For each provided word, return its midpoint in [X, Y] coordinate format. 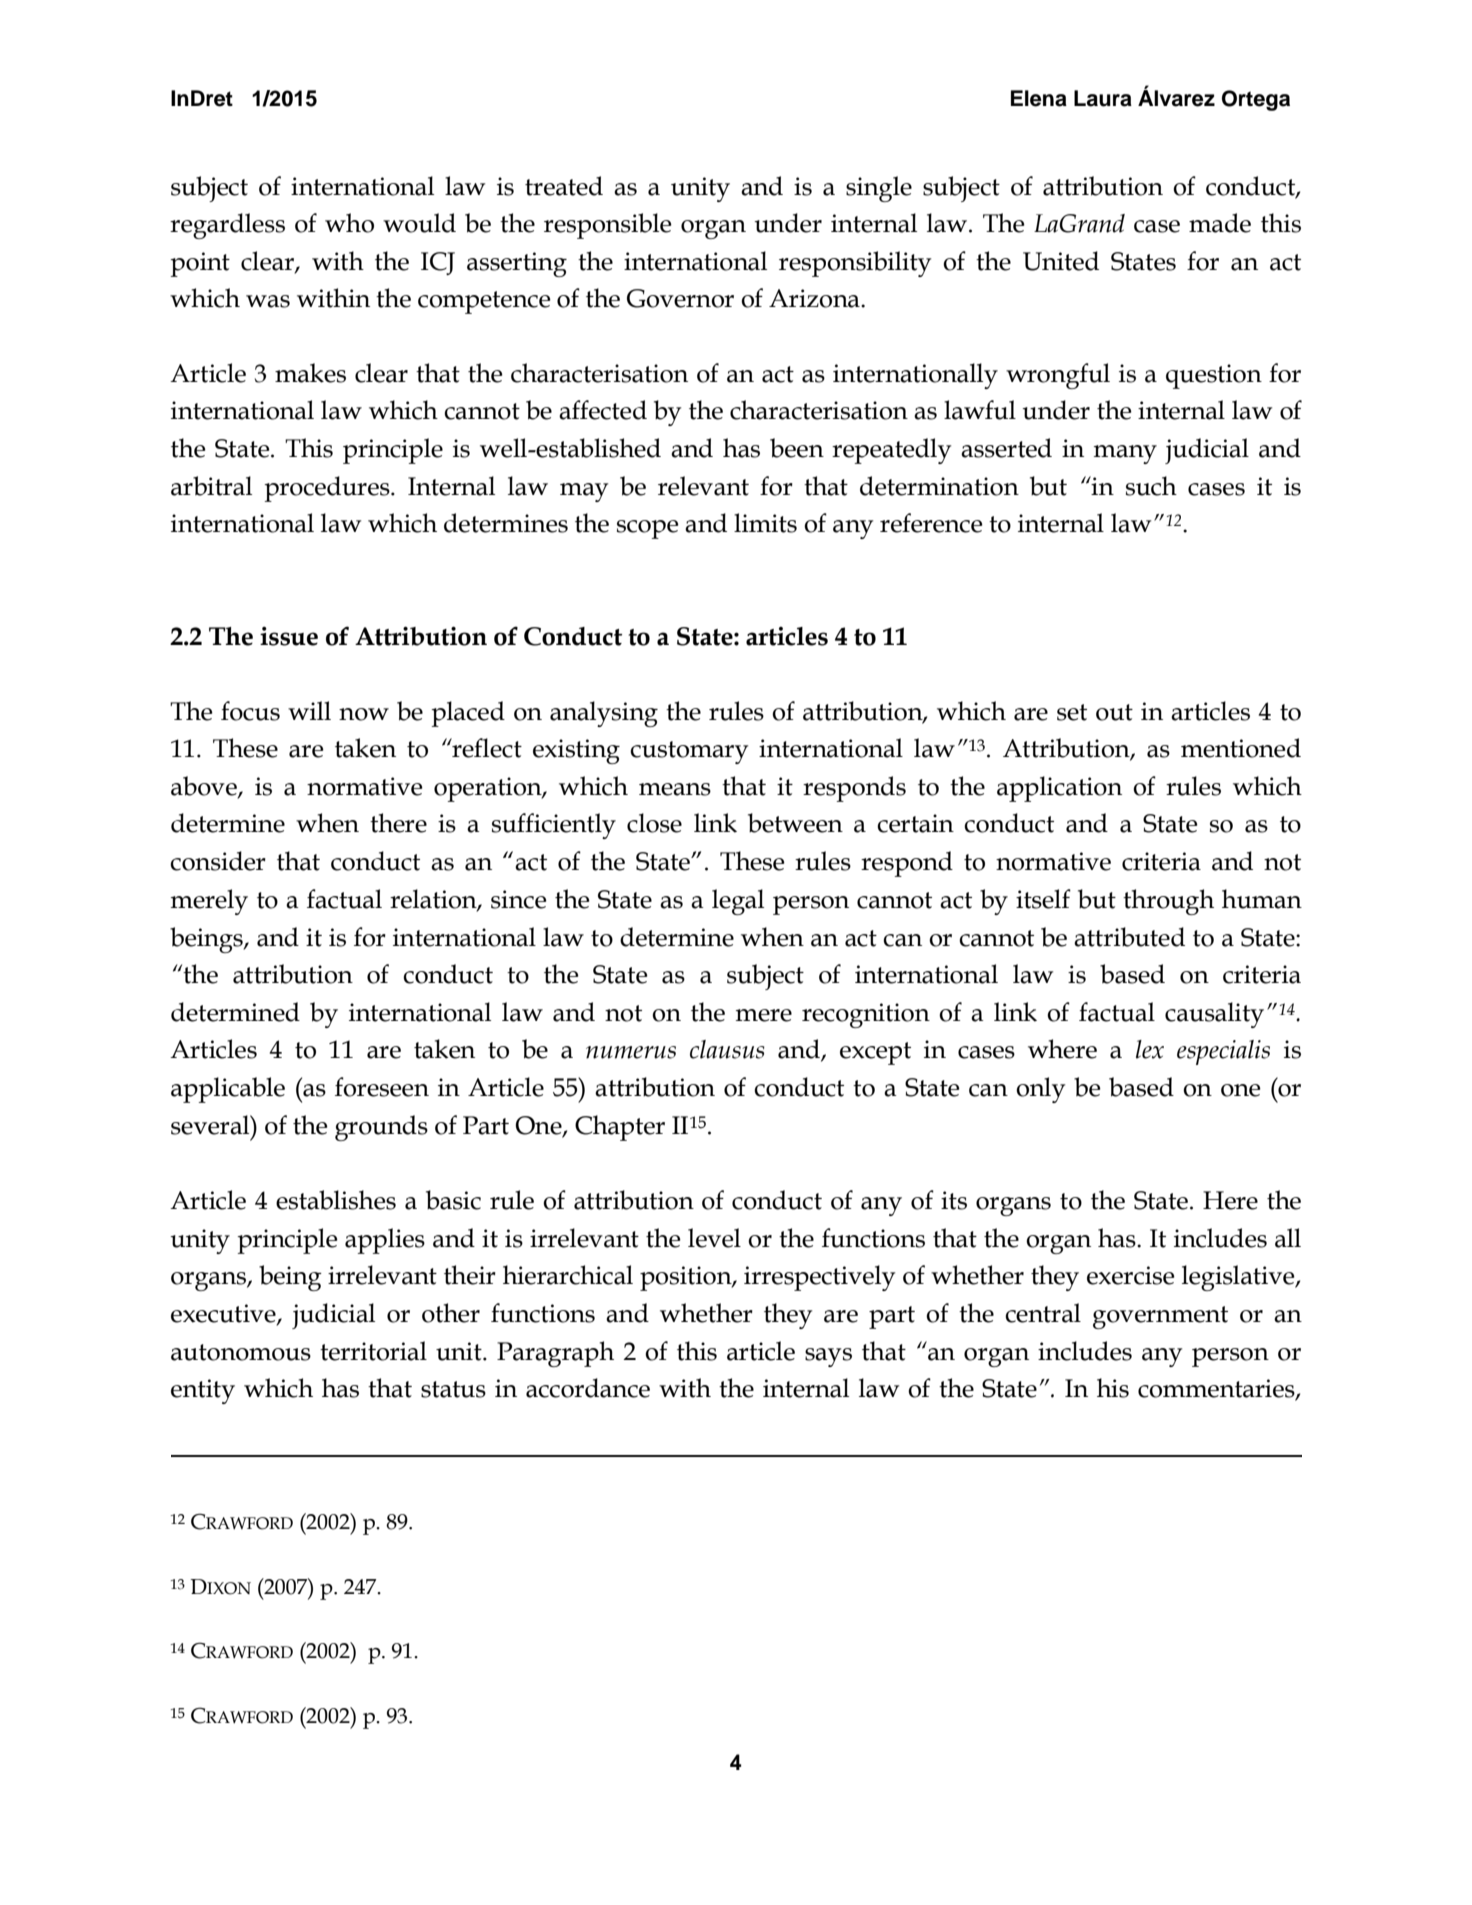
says [828, 1357]
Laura [1103, 98]
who [349, 223]
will [309, 710]
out [1114, 712]
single [879, 189]
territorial [373, 1351]
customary [689, 752]
